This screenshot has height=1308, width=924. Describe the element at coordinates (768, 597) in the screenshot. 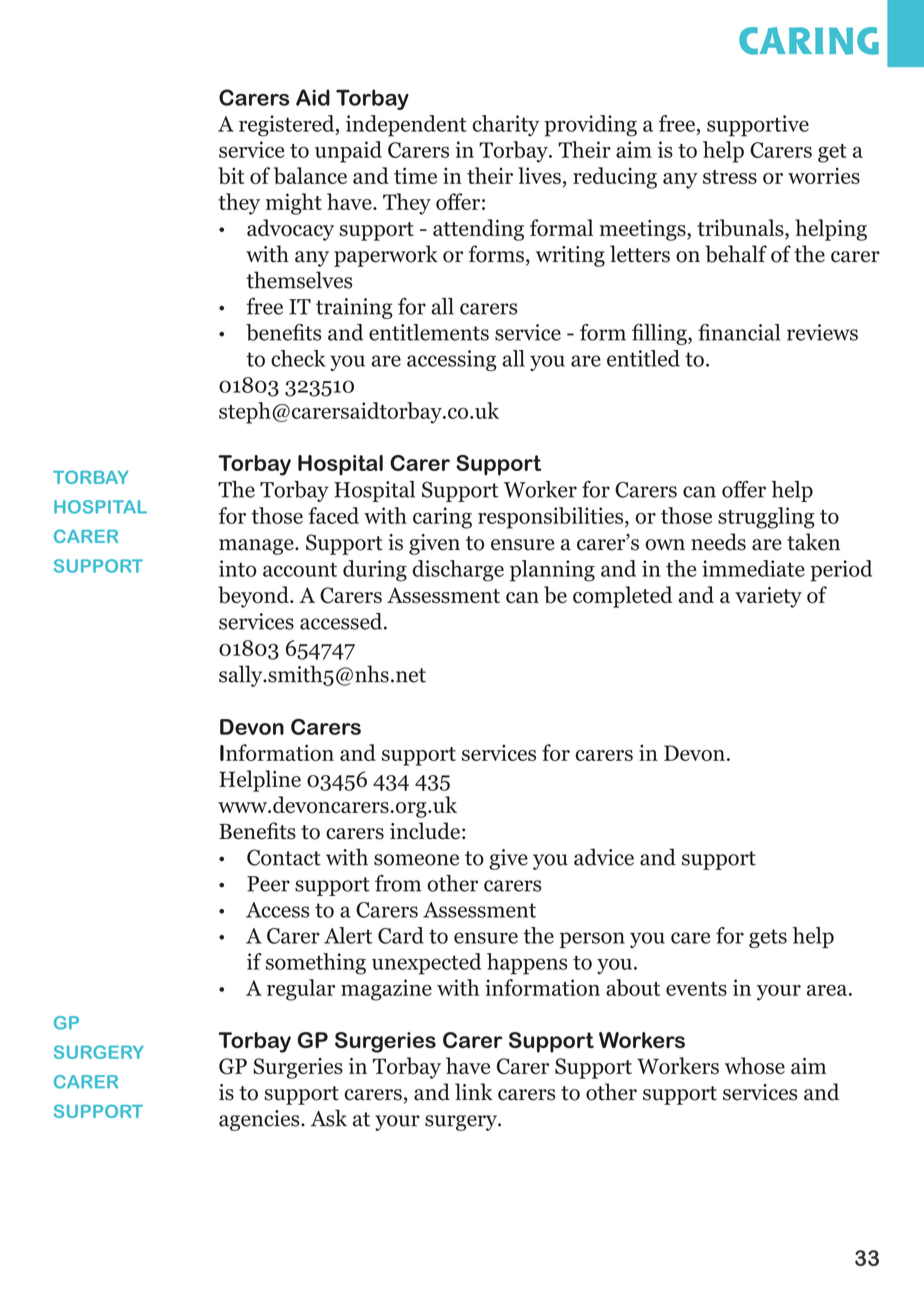

I see `variety` at that location.
